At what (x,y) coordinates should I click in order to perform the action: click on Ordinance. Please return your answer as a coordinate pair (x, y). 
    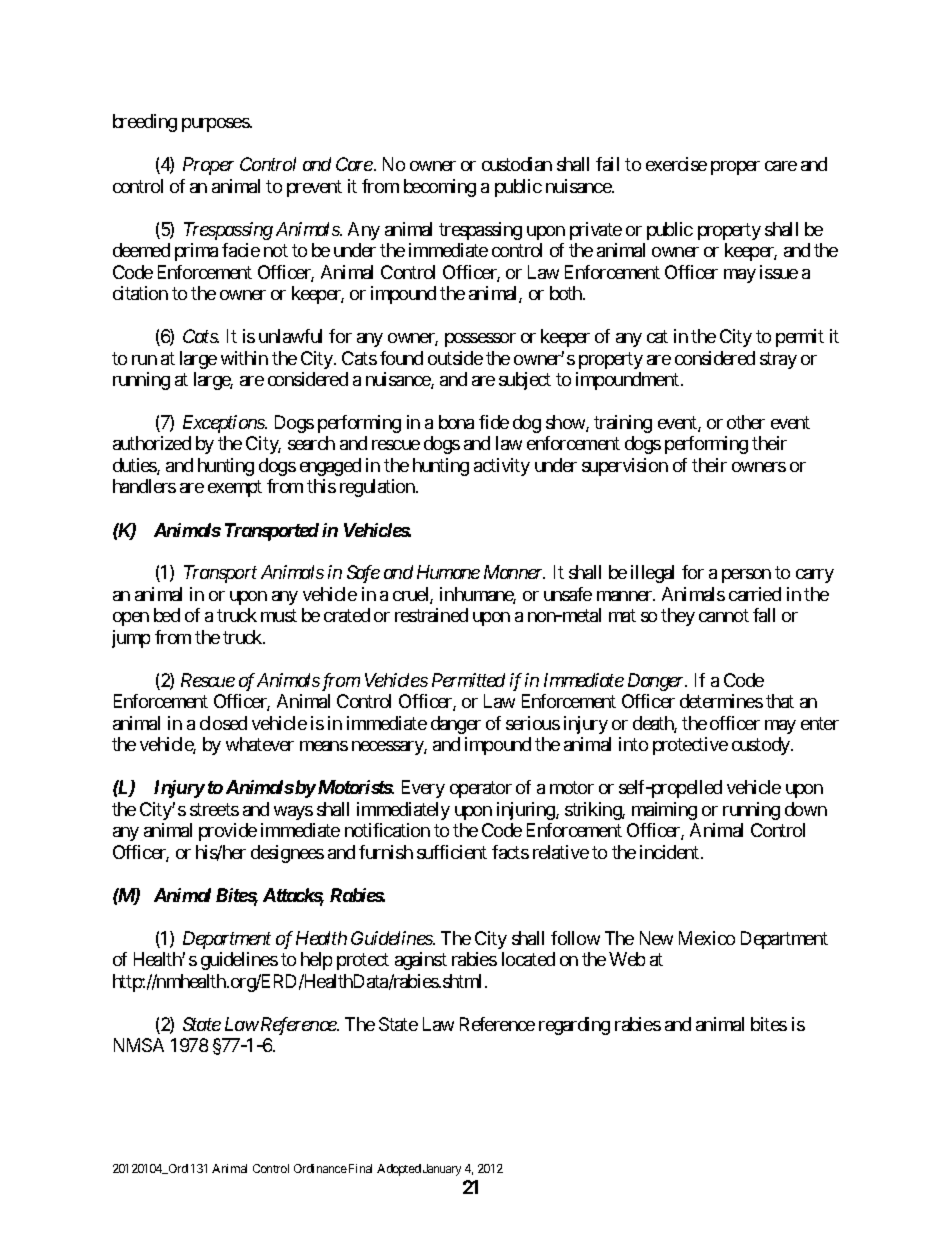
    Looking at the image, I should click on (320, 1168).
